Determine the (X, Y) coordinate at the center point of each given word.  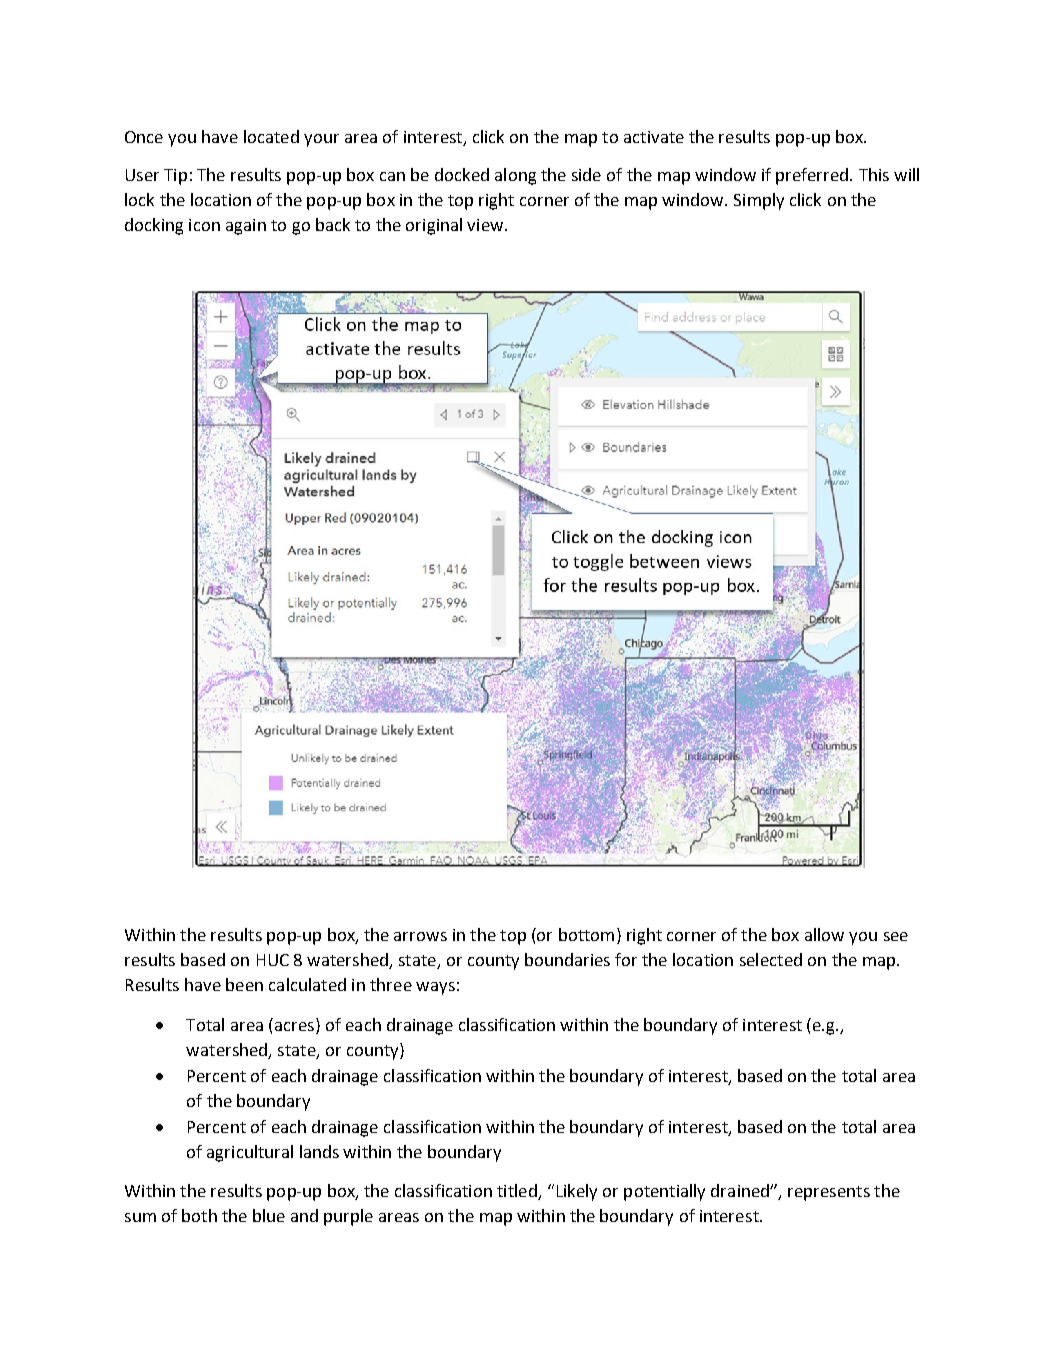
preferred (813, 176)
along (515, 176)
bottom (586, 934)
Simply (759, 201)
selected (771, 959)
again (246, 227)
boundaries (567, 959)
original (434, 226)
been (244, 984)
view (486, 225)
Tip (175, 177)
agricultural (250, 1153)
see (896, 936)
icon (204, 225)
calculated (307, 984)
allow (824, 934)
